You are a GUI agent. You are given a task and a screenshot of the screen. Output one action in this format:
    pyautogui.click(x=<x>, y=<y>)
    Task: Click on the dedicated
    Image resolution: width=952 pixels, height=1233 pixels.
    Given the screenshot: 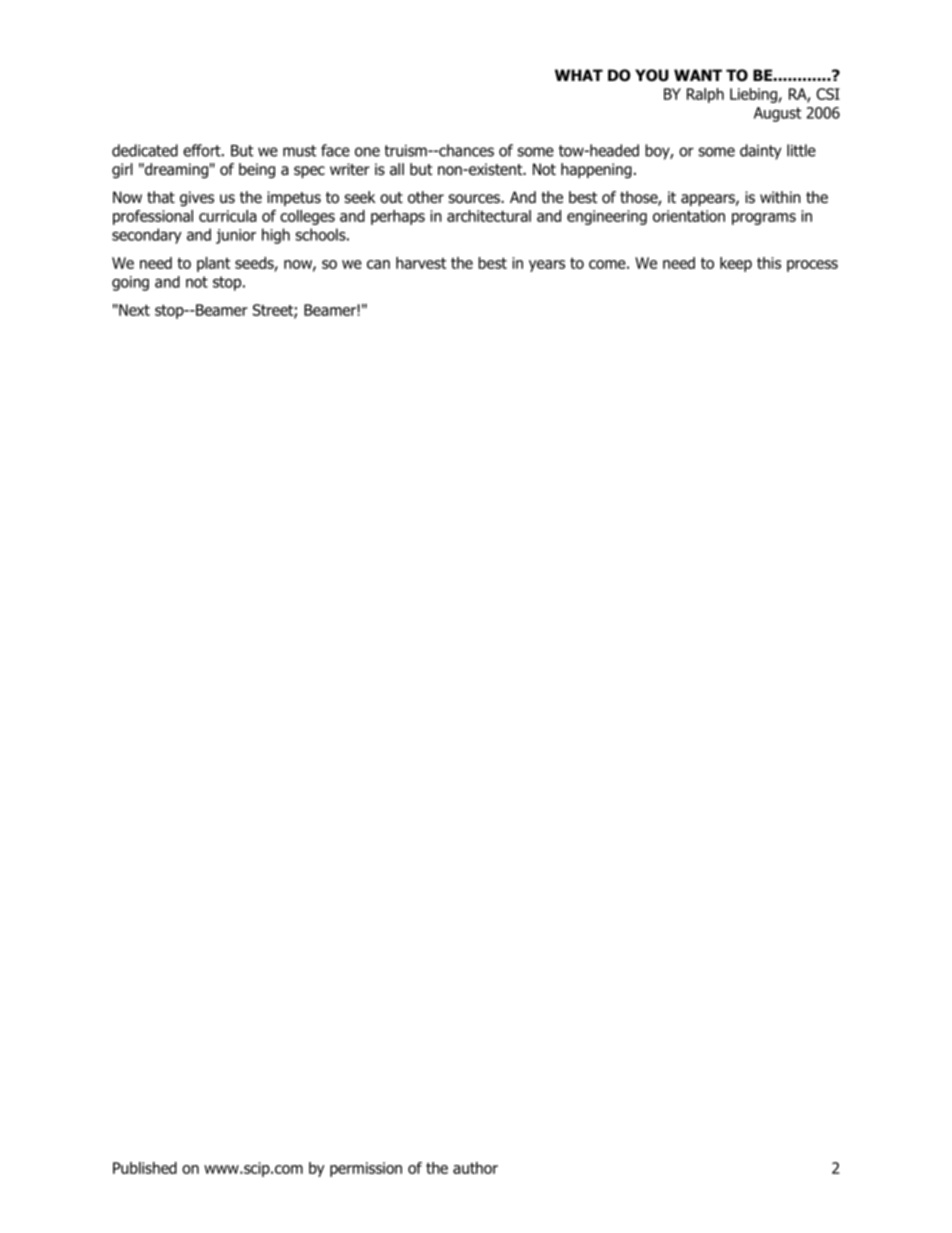 What is the action you would take?
    pyautogui.click(x=145, y=150)
